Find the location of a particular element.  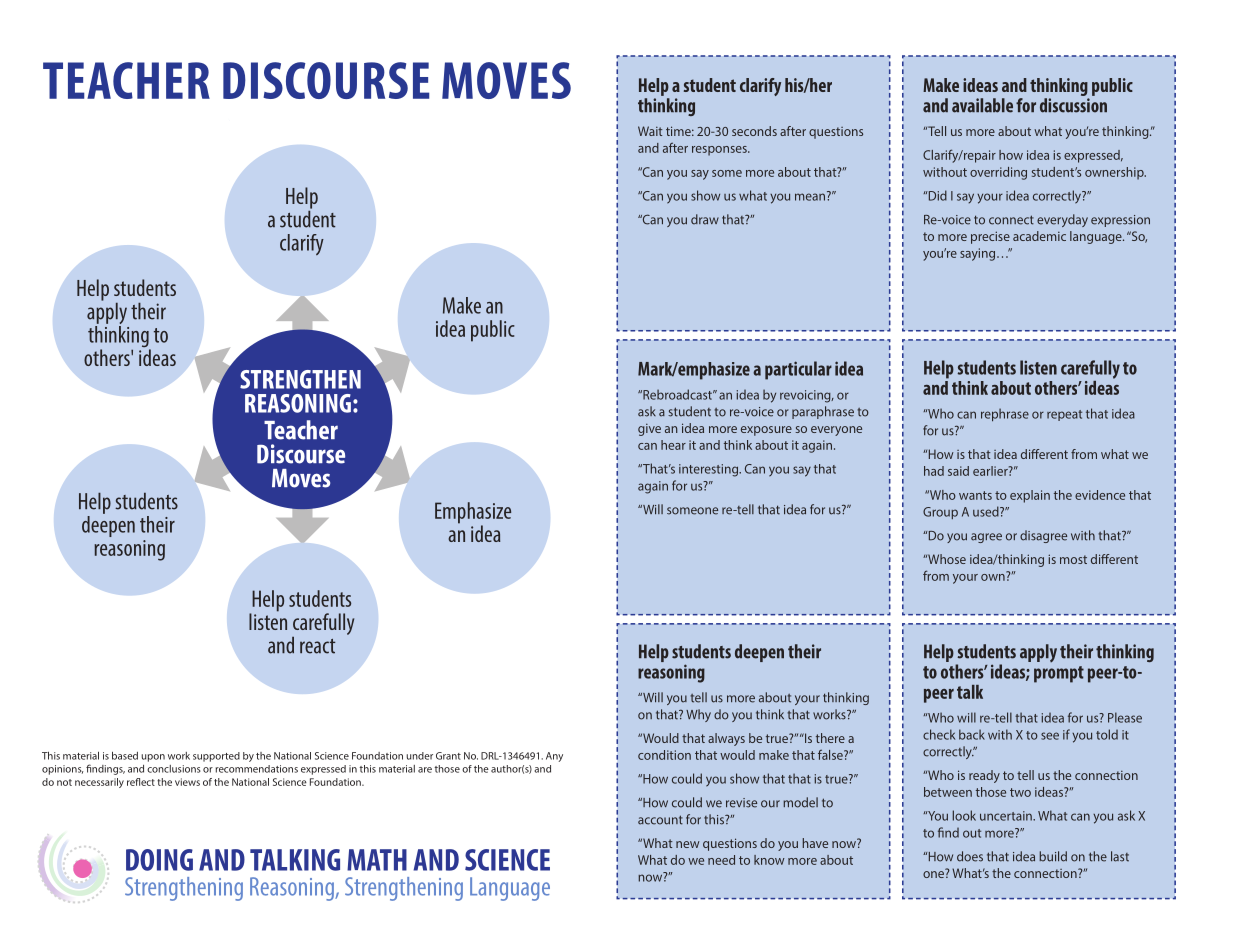

available is located at coordinates (982, 105).
